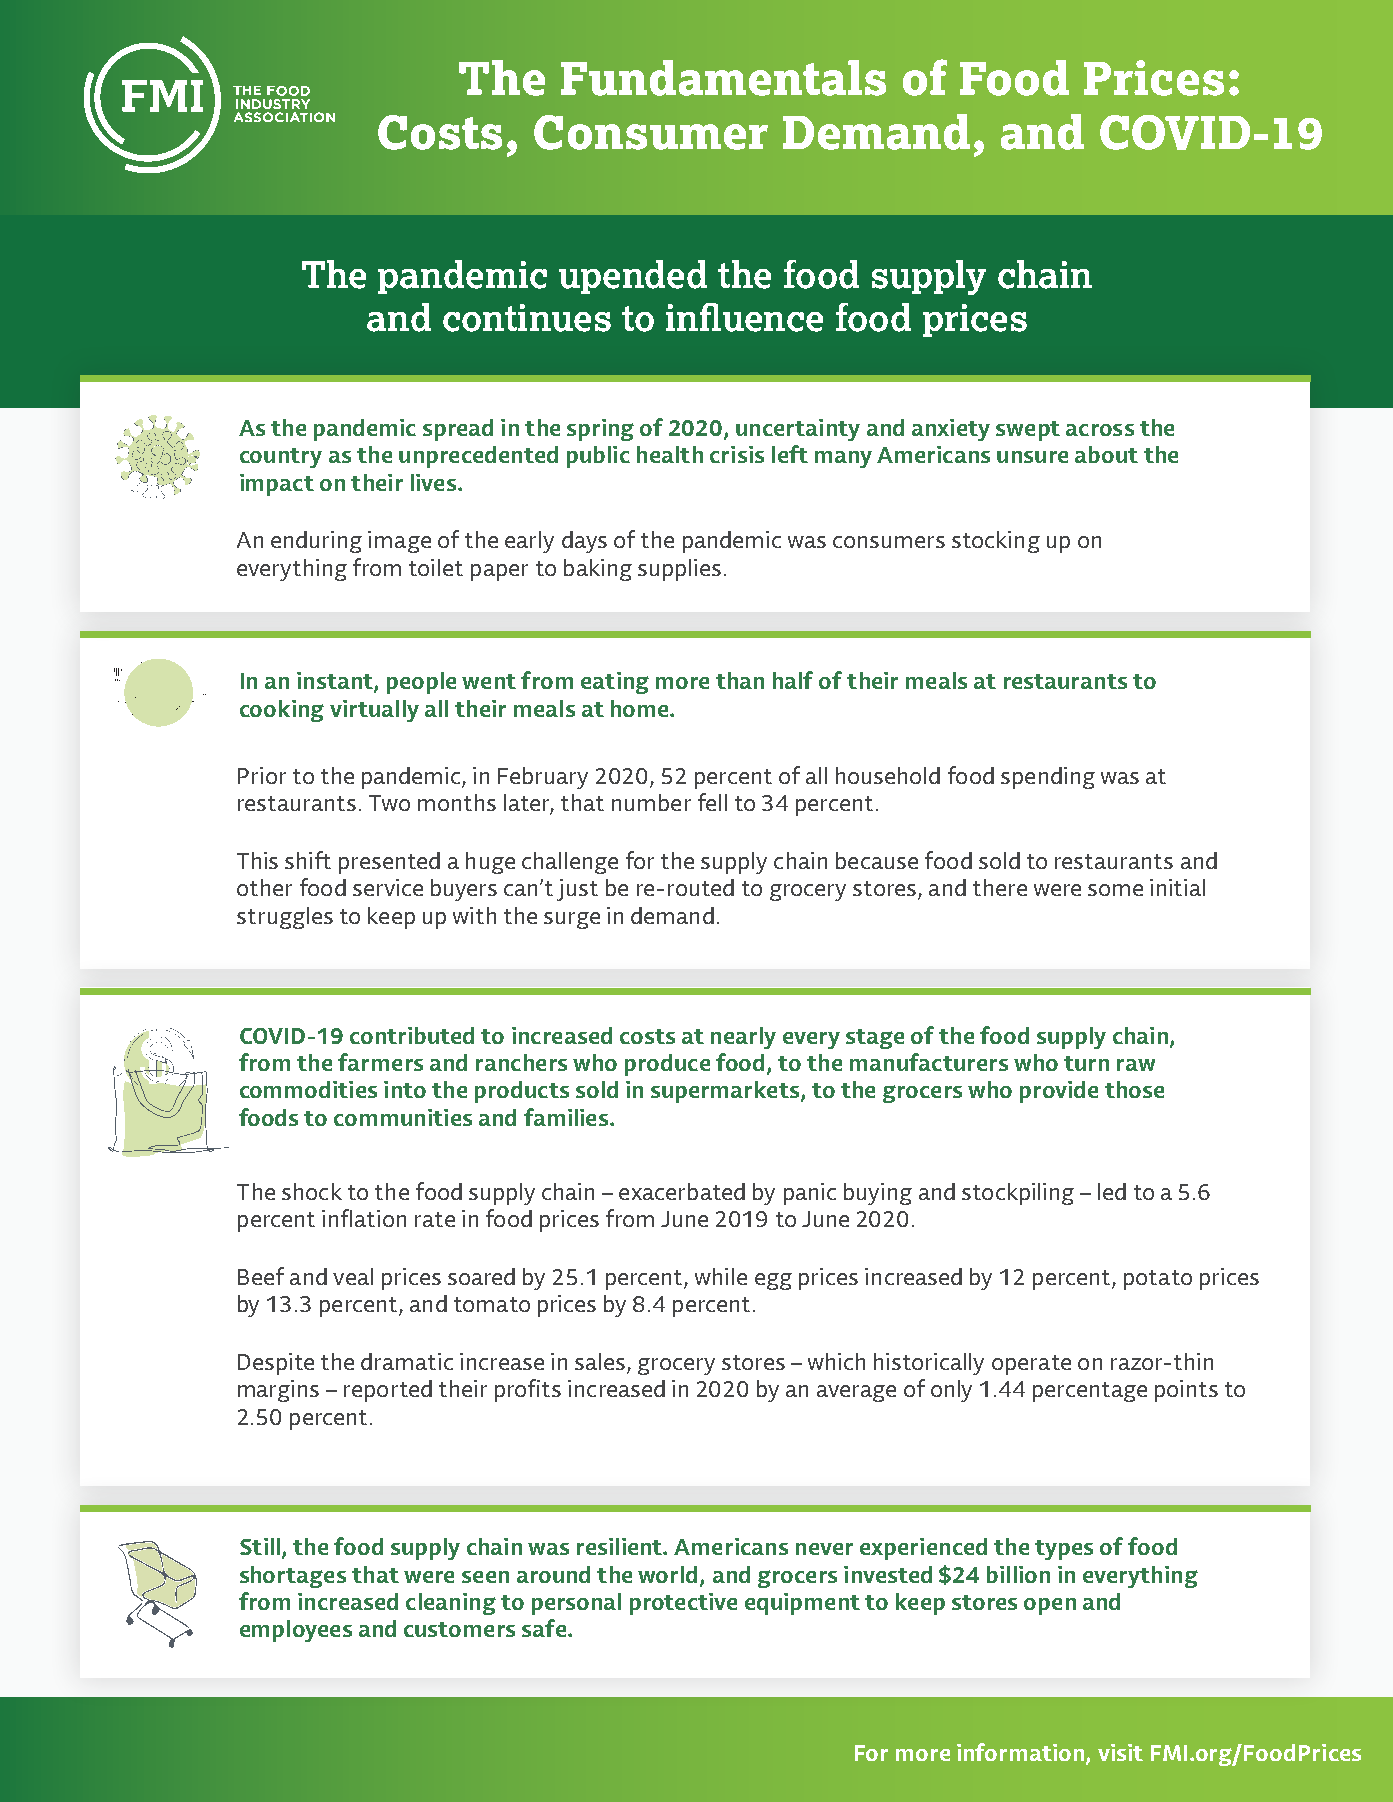 The image size is (1393, 1802). Describe the element at coordinates (740, 680) in the screenshot. I see `than` at that location.
